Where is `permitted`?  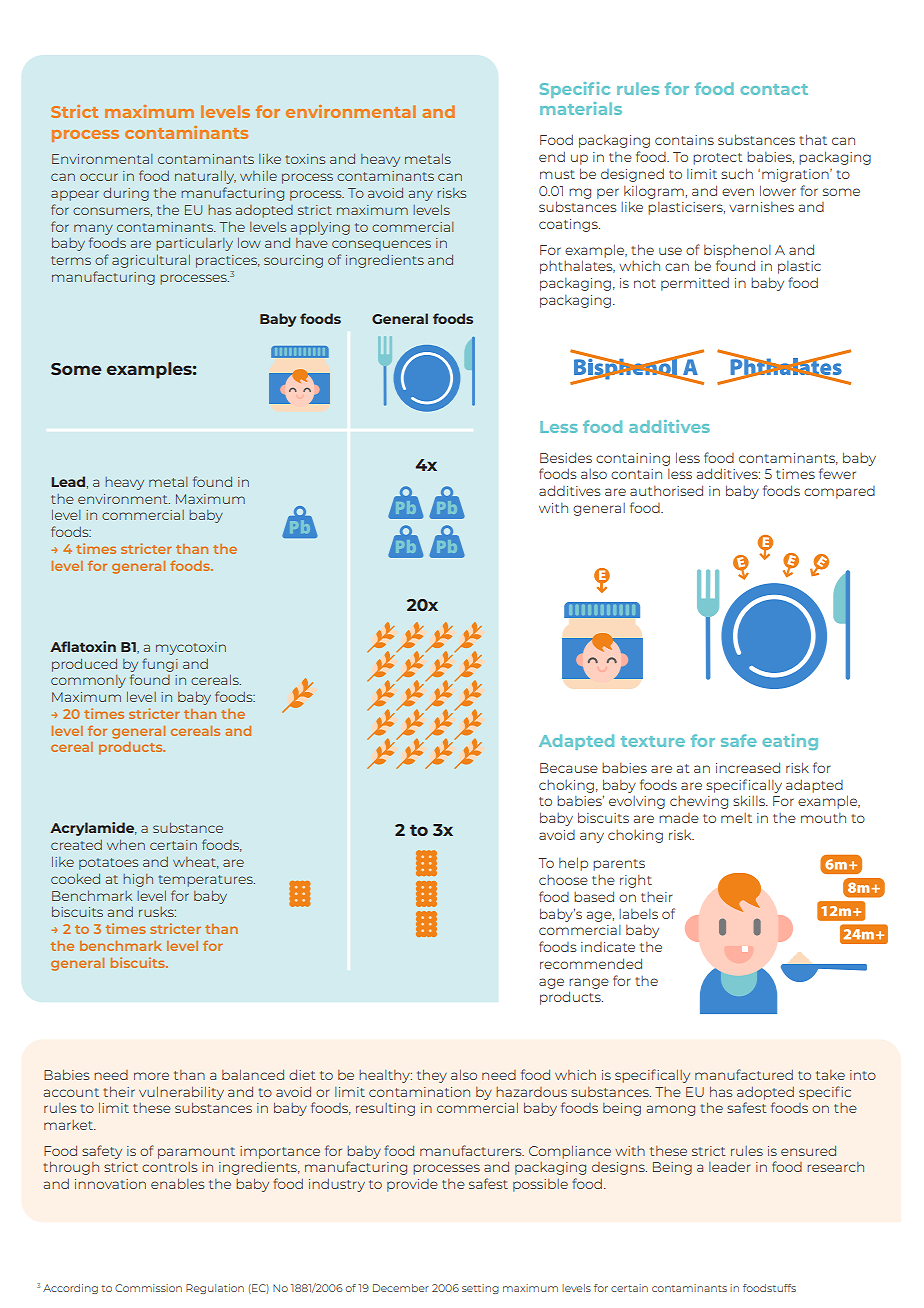 permitted is located at coordinates (695, 284).
